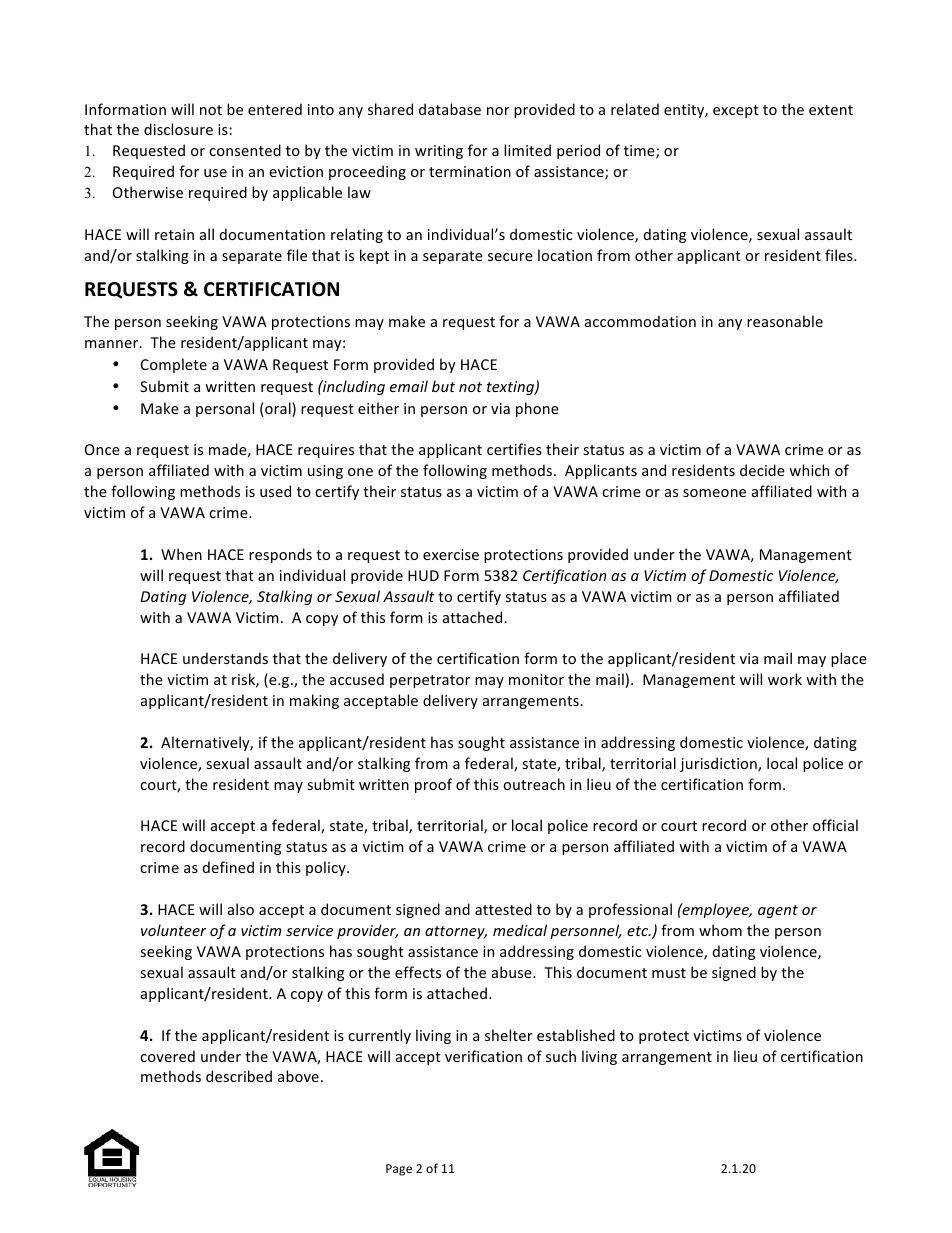 Image resolution: width=952 pixels, height=1233 pixels. Describe the element at coordinates (239, 1076) in the screenshot. I see `described` at that location.
